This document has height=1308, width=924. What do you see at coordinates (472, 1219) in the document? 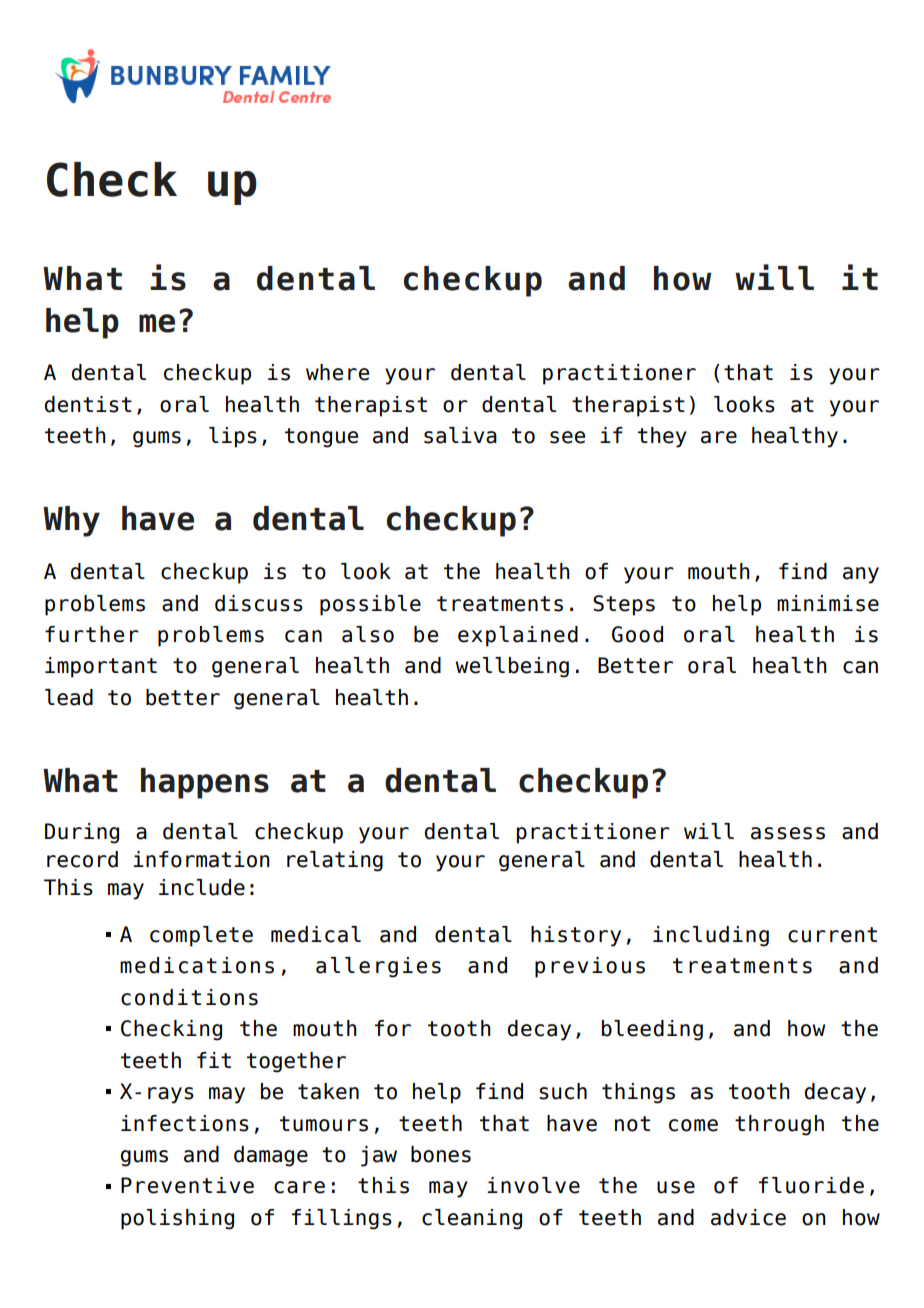
I see `cleaning` at bounding box center [472, 1219].
